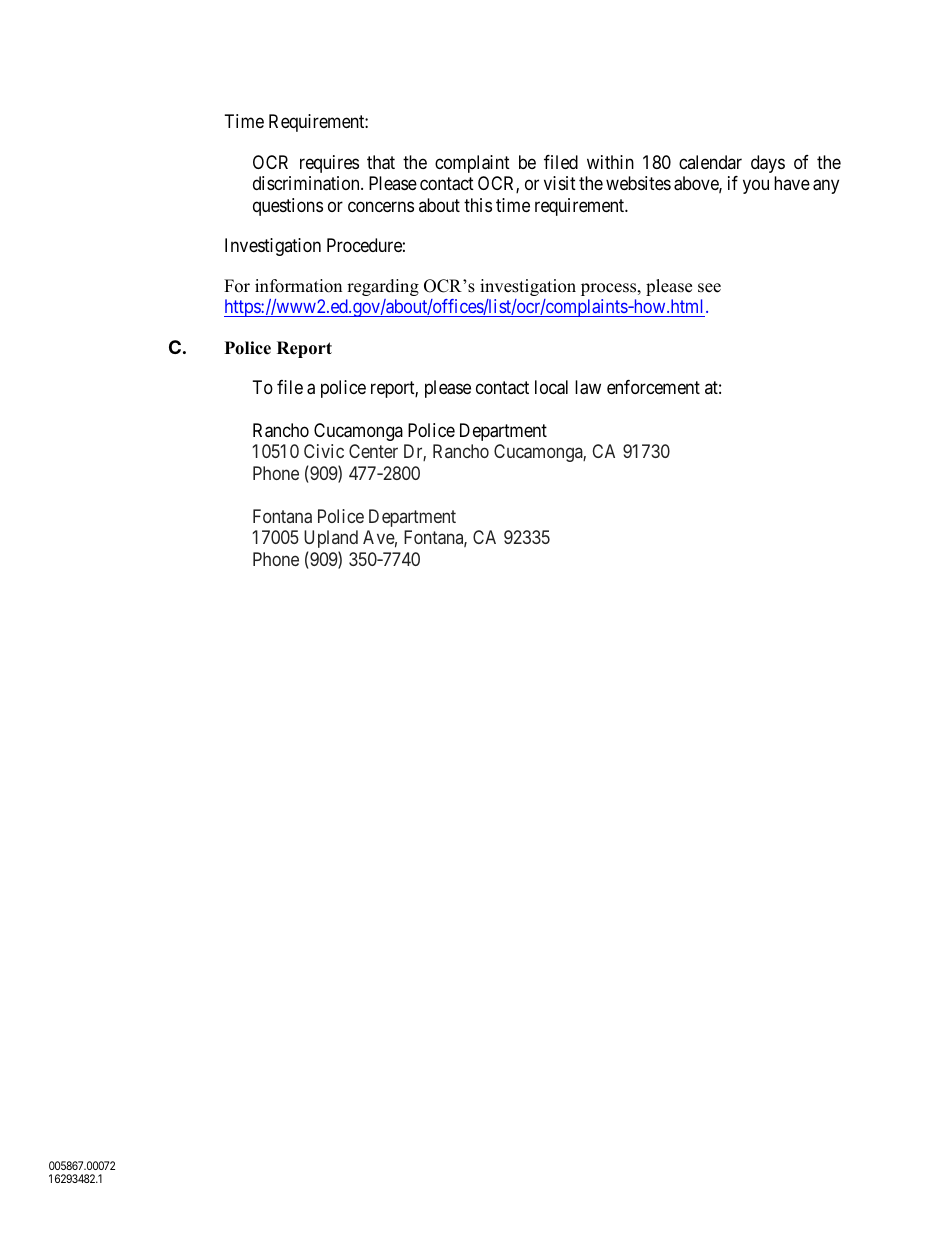  What do you see at coordinates (768, 164) in the screenshot?
I see `days` at bounding box center [768, 164].
